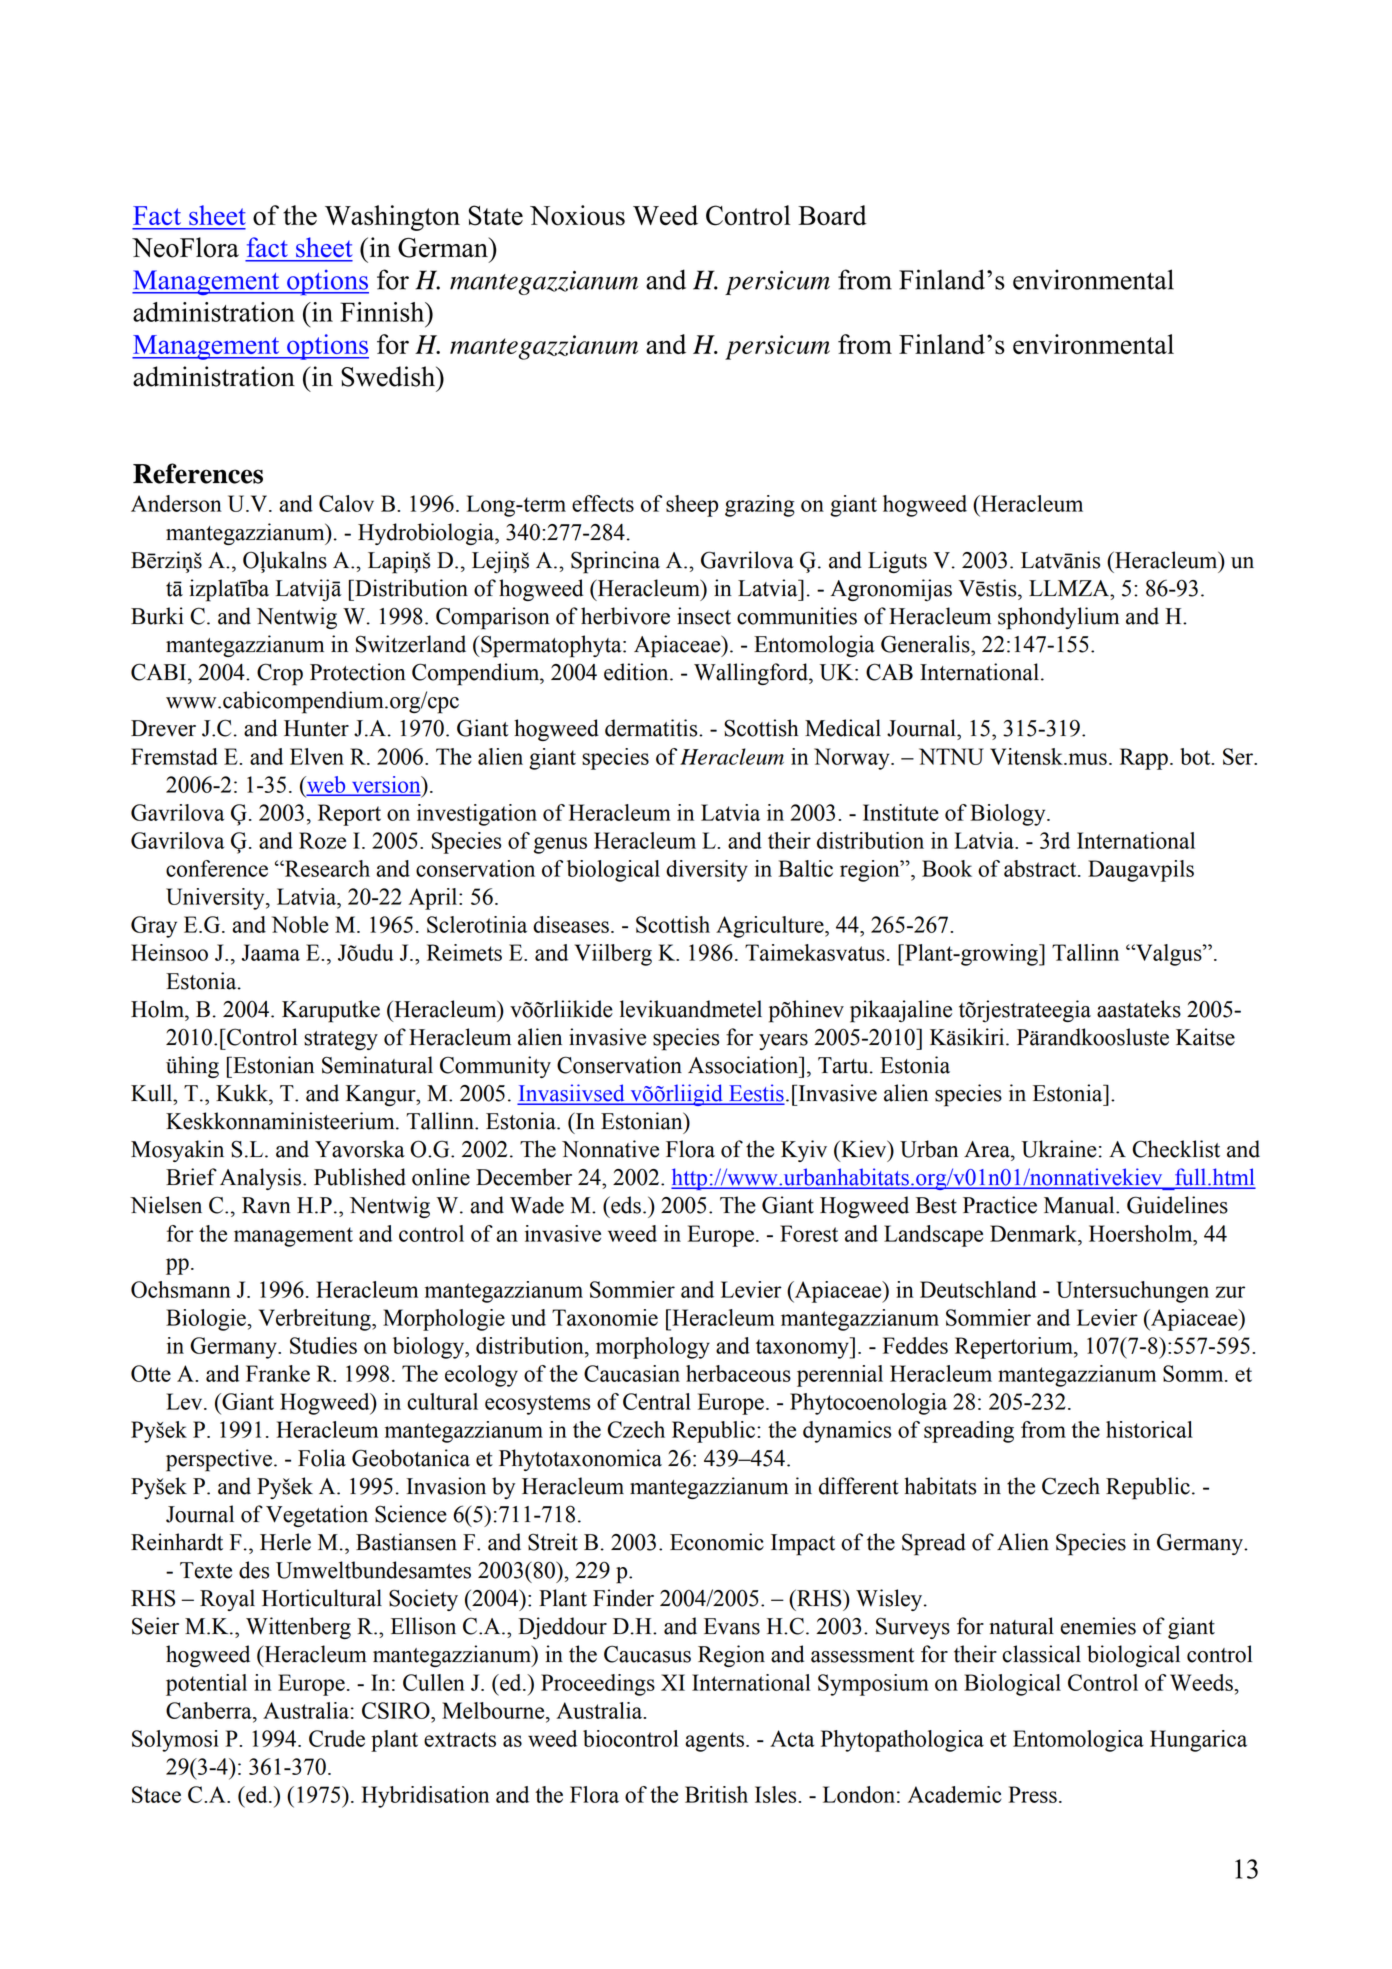 This document has height=1969, width=1392. What do you see at coordinates (326, 868) in the document?
I see `Research` at bounding box center [326, 868].
